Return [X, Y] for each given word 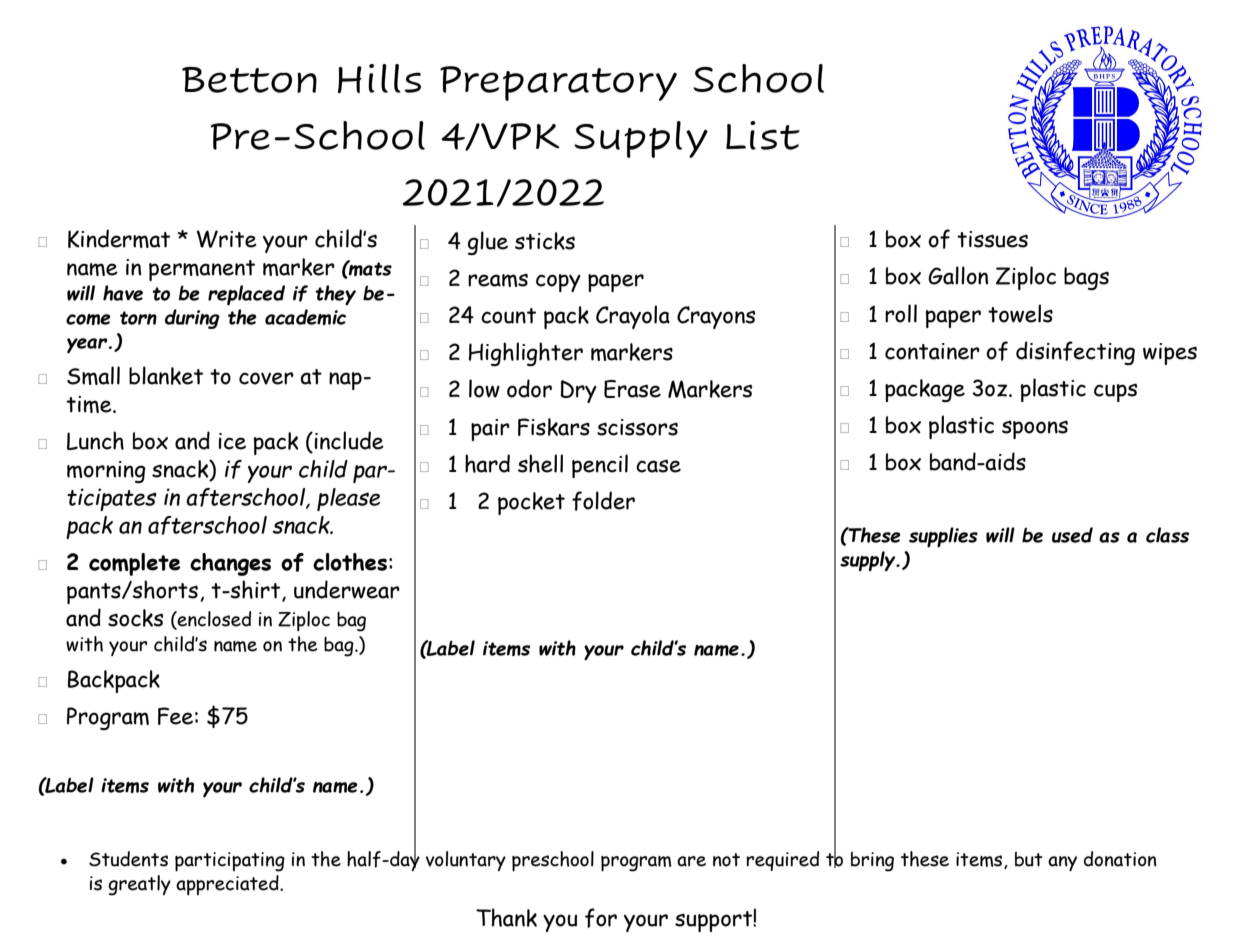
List [763, 135]
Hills [379, 78]
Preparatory [558, 83]
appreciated [228, 885]
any [1062, 863]
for [601, 918]
